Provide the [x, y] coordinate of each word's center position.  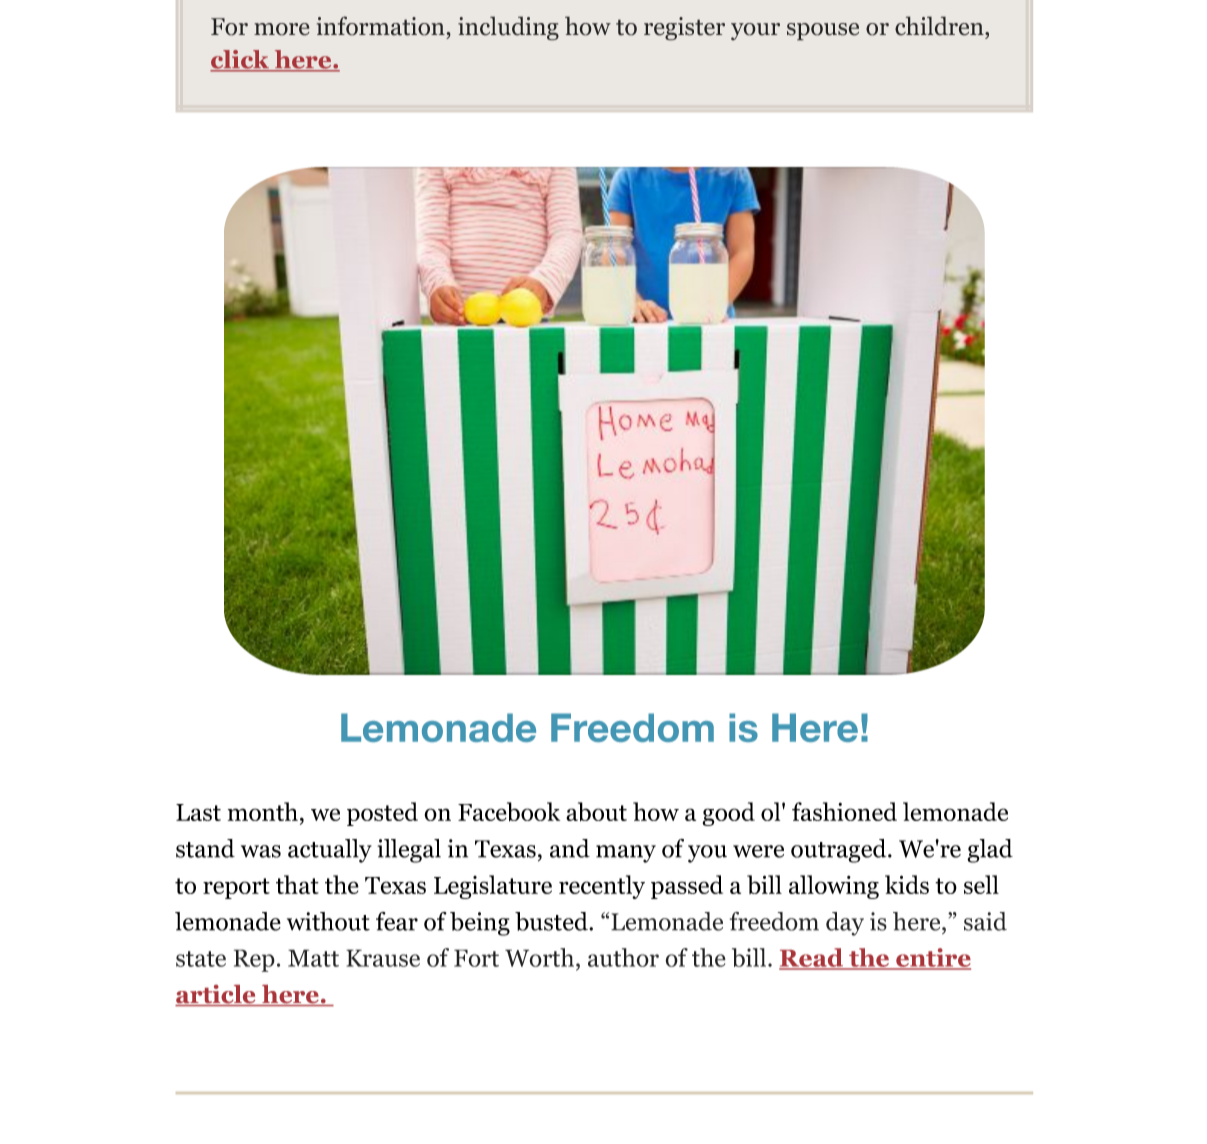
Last [198, 812]
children [940, 26]
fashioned [844, 811]
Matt [313, 958]
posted [382, 814]
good [729, 814]
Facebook [509, 811]
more [282, 29]
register [684, 29]
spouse [823, 32]
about [596, 811]
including [508, 28]
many [626, 854]
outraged [840, 851]
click [241, 60]
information [381, 26]
